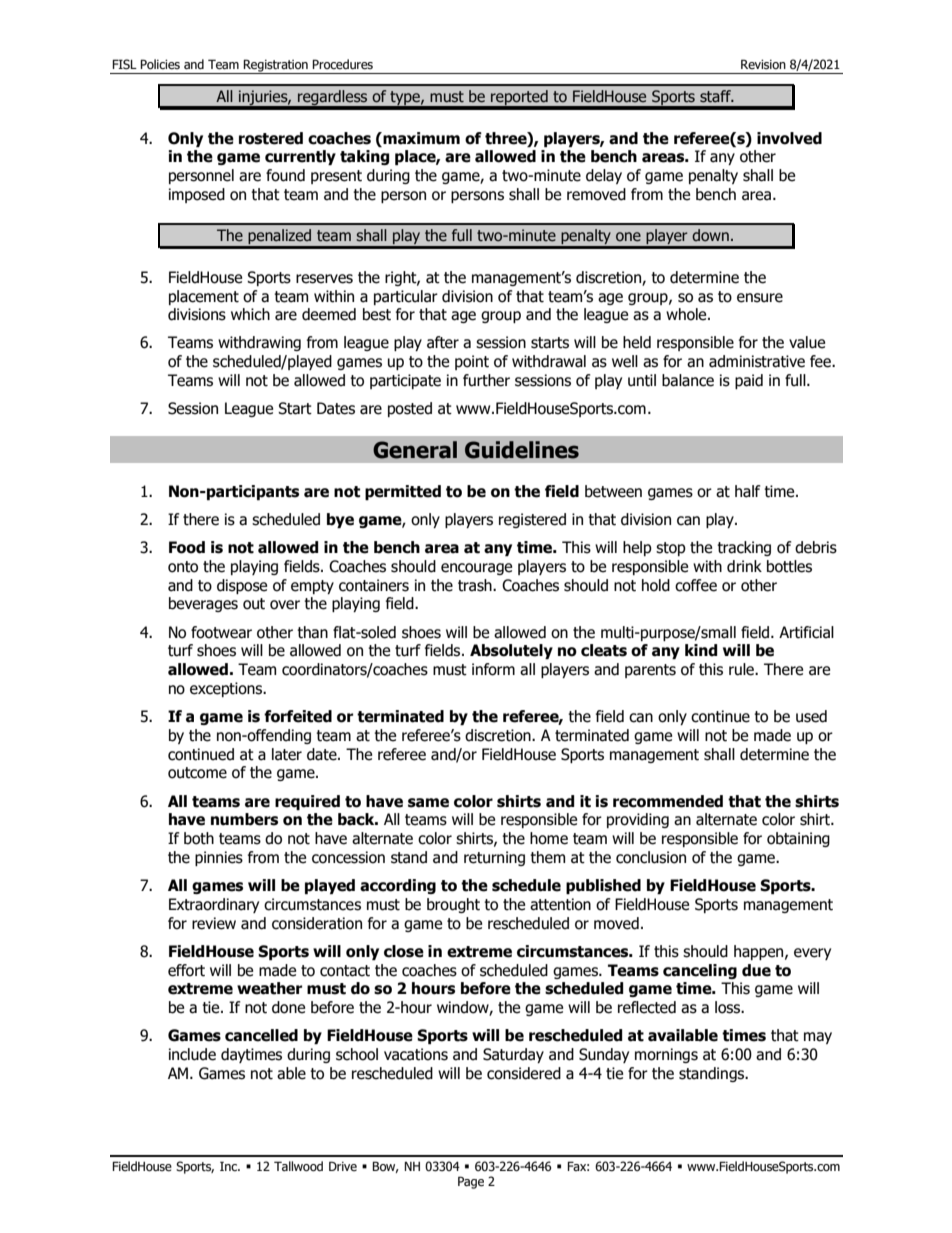 This page has height=1233, width=952. Describe the element at coordinates (666, 1055) in the page. I see `mornings` at that location.
